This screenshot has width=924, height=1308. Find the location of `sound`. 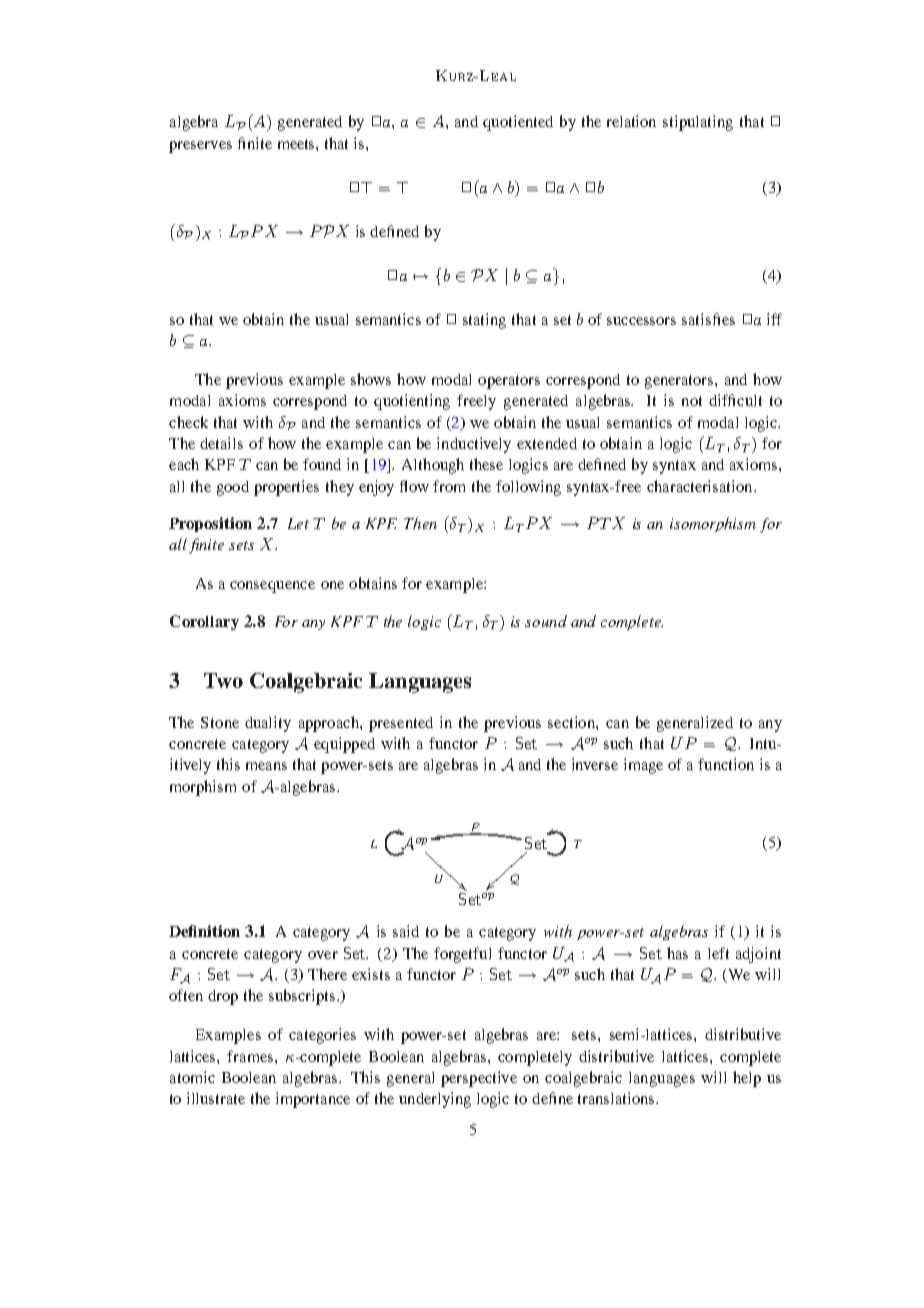

sound is located at coordinates (546, 621).
